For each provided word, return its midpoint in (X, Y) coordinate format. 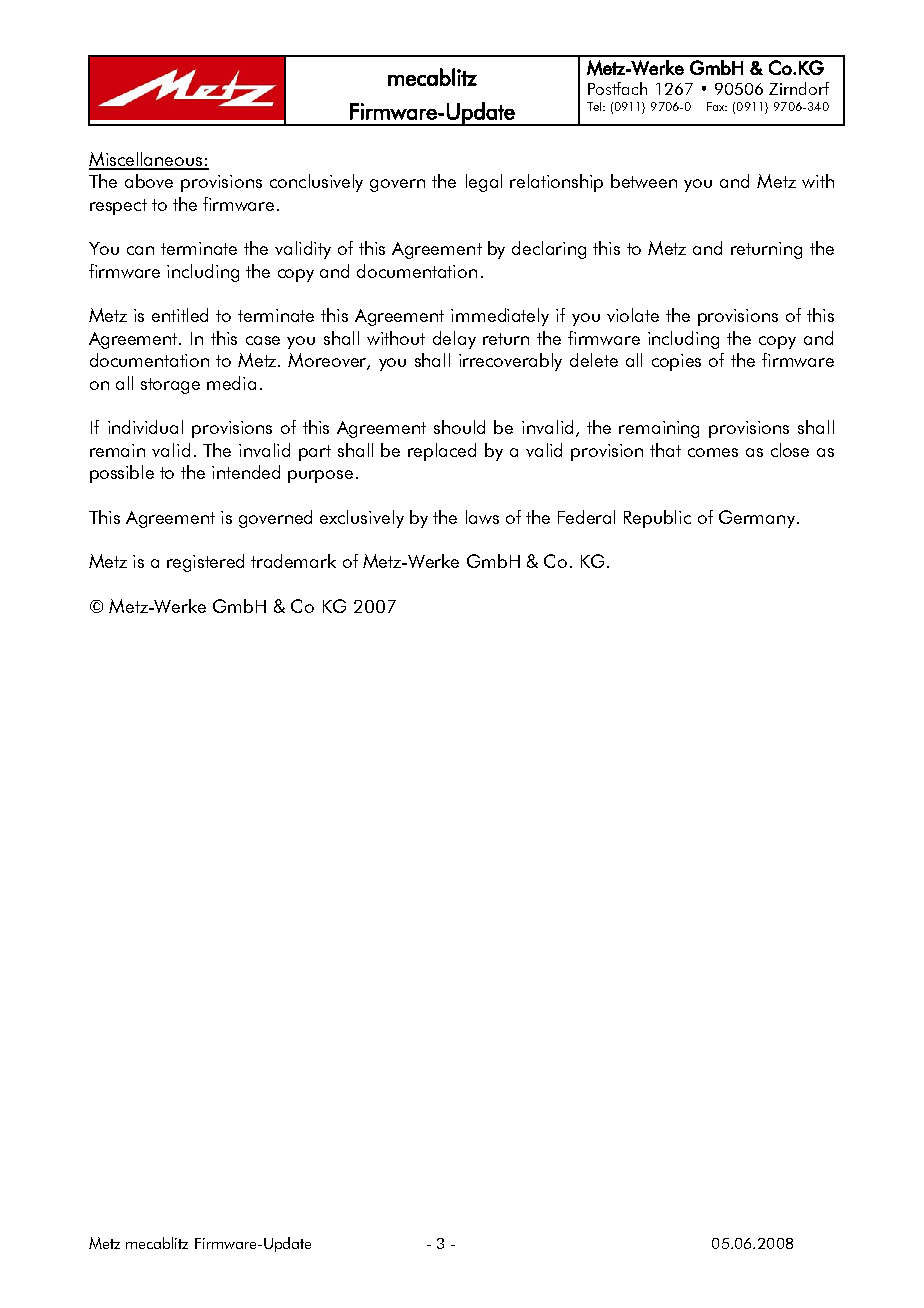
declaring (549, 250)
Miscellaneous (147, 160)
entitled (180, 315)
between (644, 181)
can (140, 250)
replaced (442, 452)
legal (484, 183)
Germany (758, 519)
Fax (717, 106)
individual (145, 427)
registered (205, 563)
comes (713, 452)
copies (676, 362)
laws (482, 517)
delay (454, 340)
